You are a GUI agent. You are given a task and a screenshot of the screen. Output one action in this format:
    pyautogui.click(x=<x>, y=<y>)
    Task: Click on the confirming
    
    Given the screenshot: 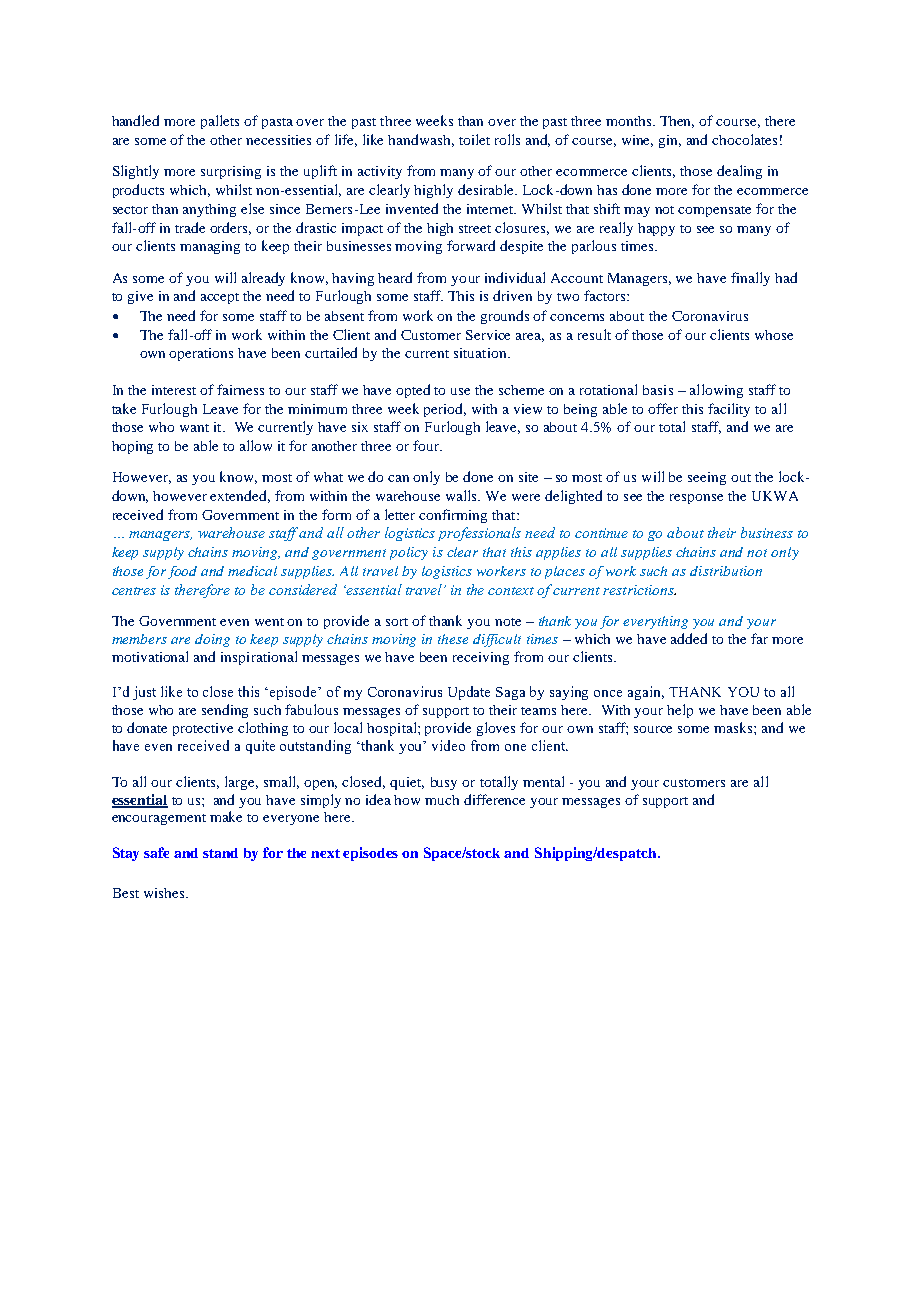 What is the action you would take?
    pyautogui.click(x=453, y=516)
